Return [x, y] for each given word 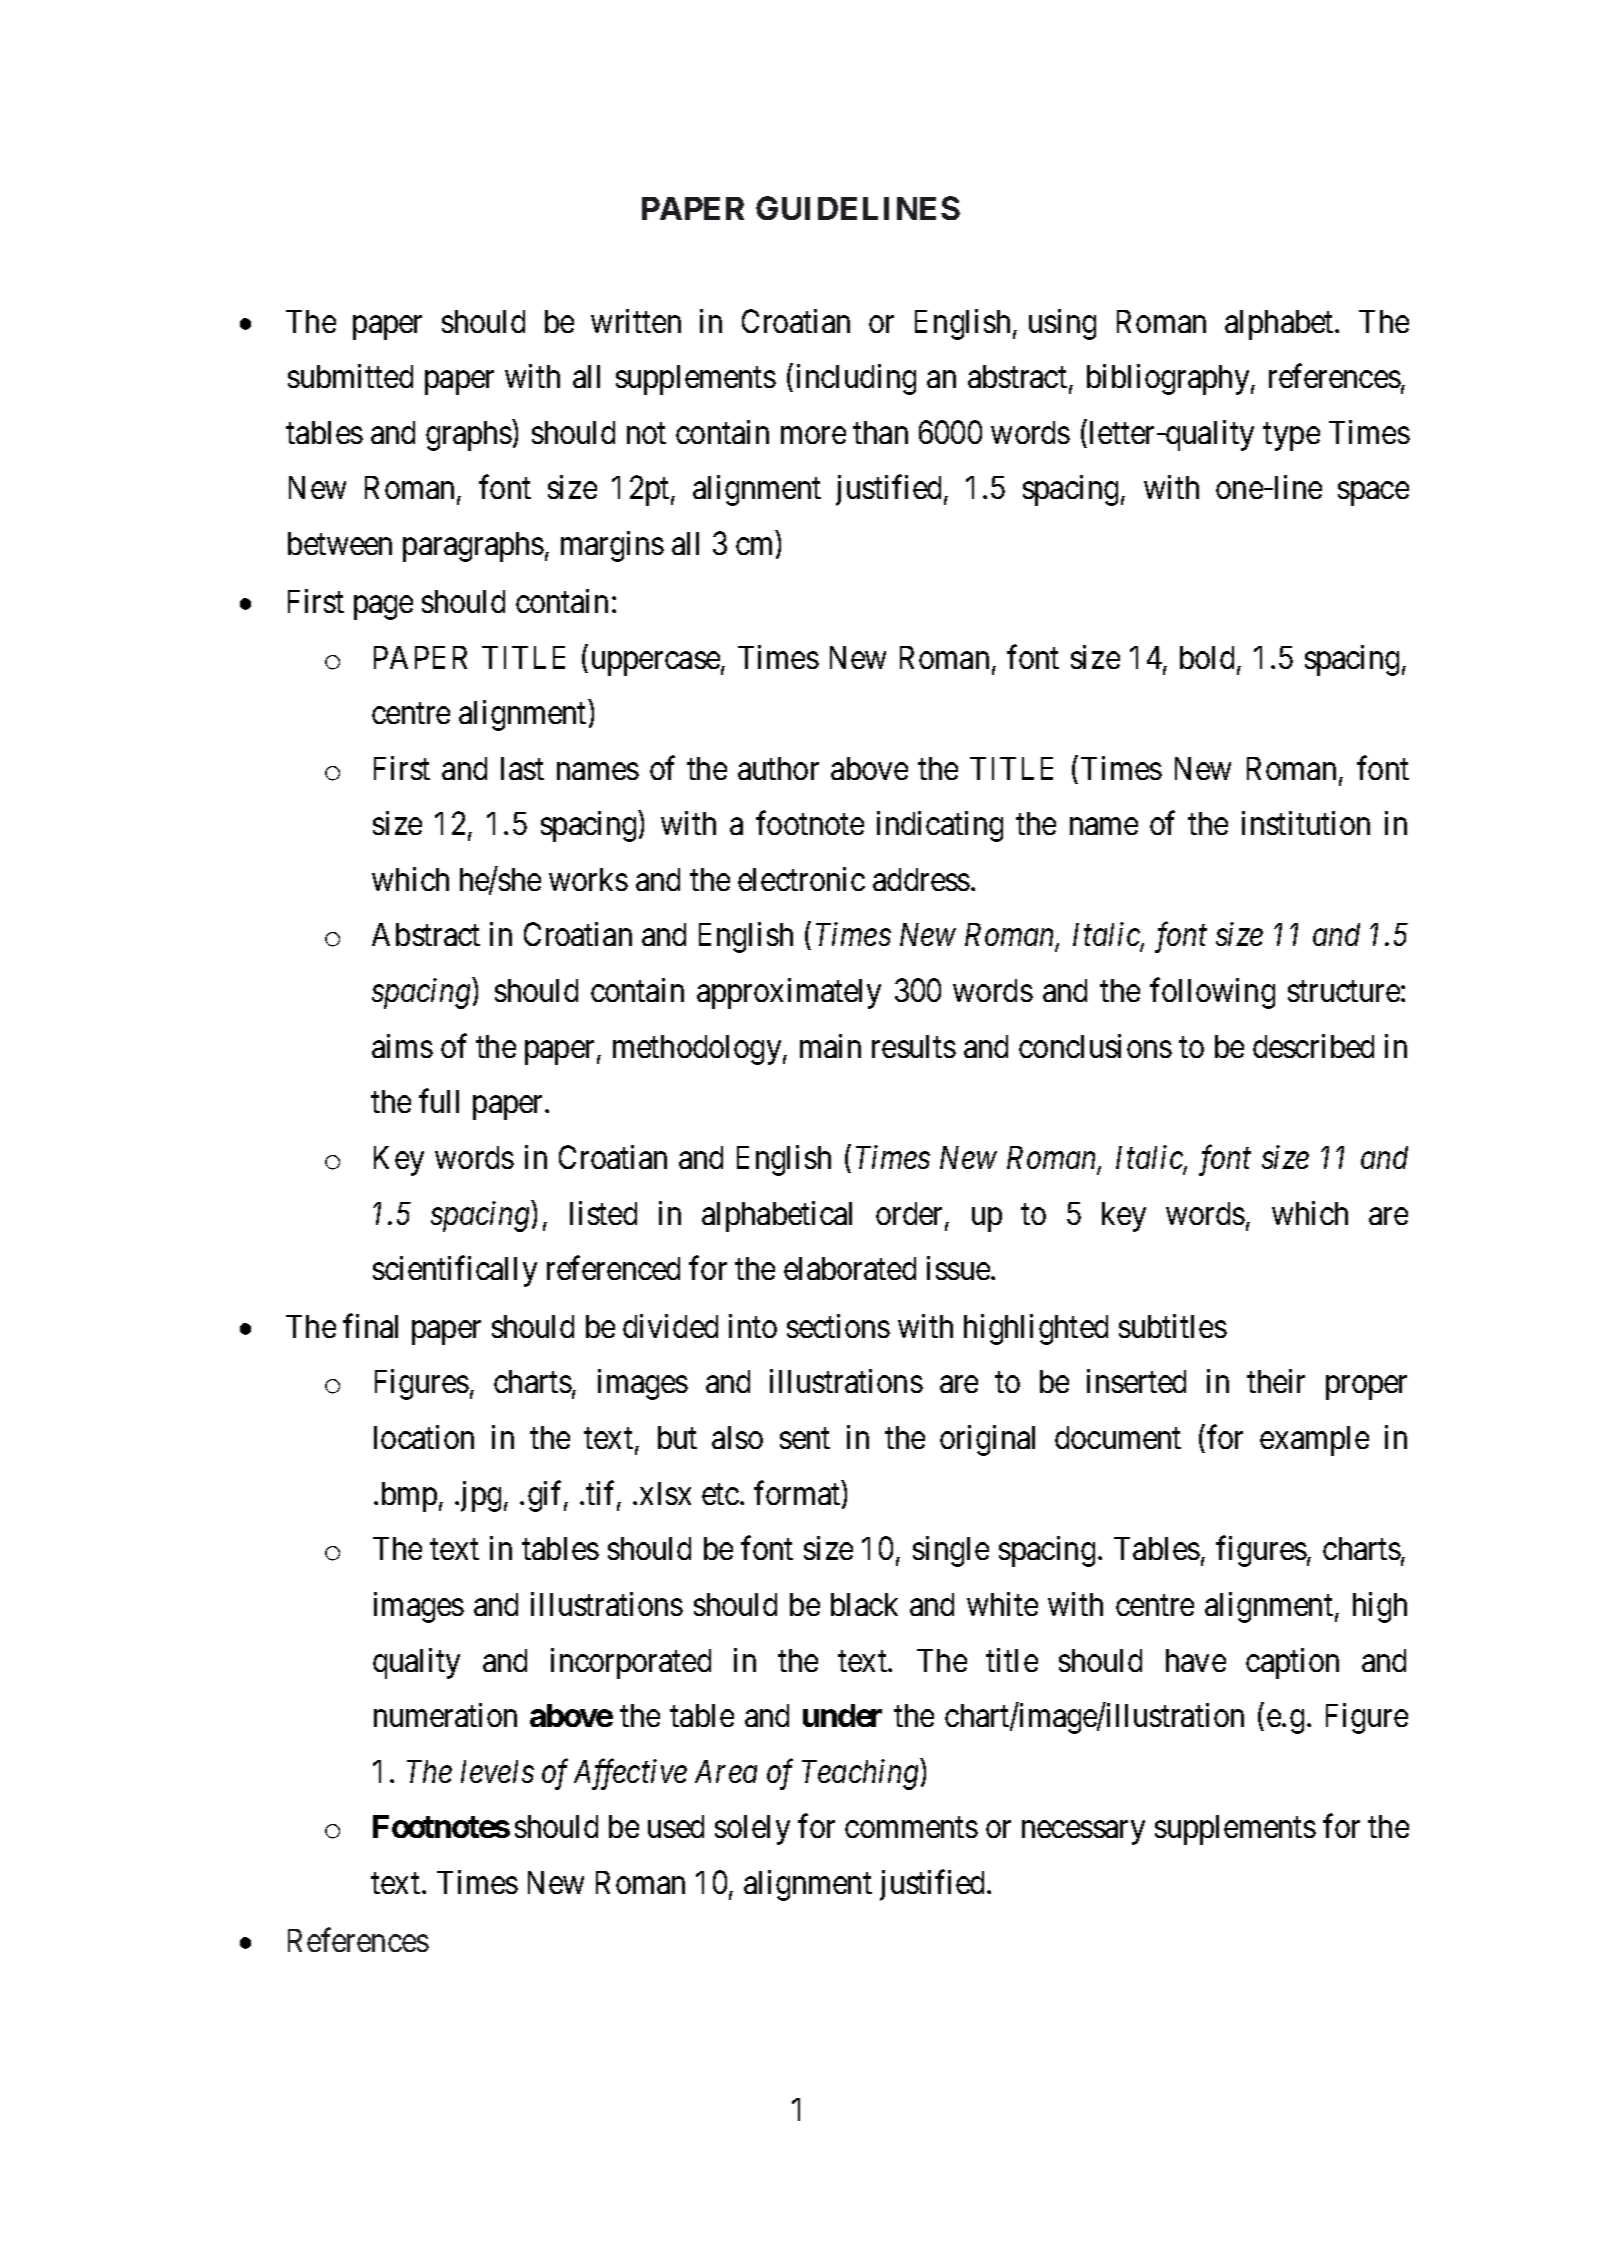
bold [1209, 659]
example [1314, 1441]
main [830, 1046]
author [778, 768]
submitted [350, 376]
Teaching [860, 1774]
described [1313, 1046]
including [856, 379]
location [424, 1437]
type [1291, 437]
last [522, 768]
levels [497, 1771]
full [439, 1101]
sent [805, 1439]
